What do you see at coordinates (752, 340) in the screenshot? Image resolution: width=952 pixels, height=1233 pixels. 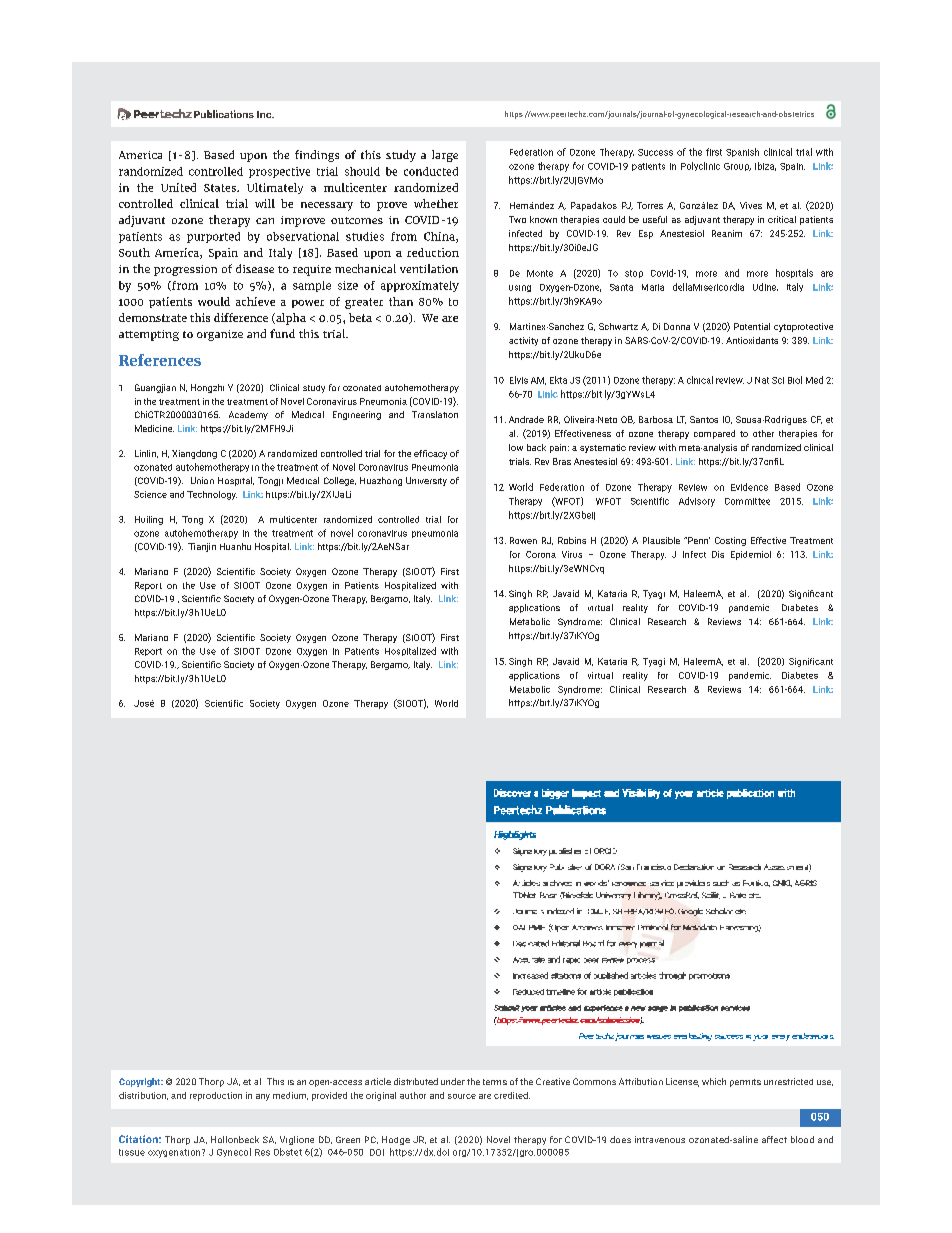 I see `Antioxidants` at bounding box center [752, 340].
